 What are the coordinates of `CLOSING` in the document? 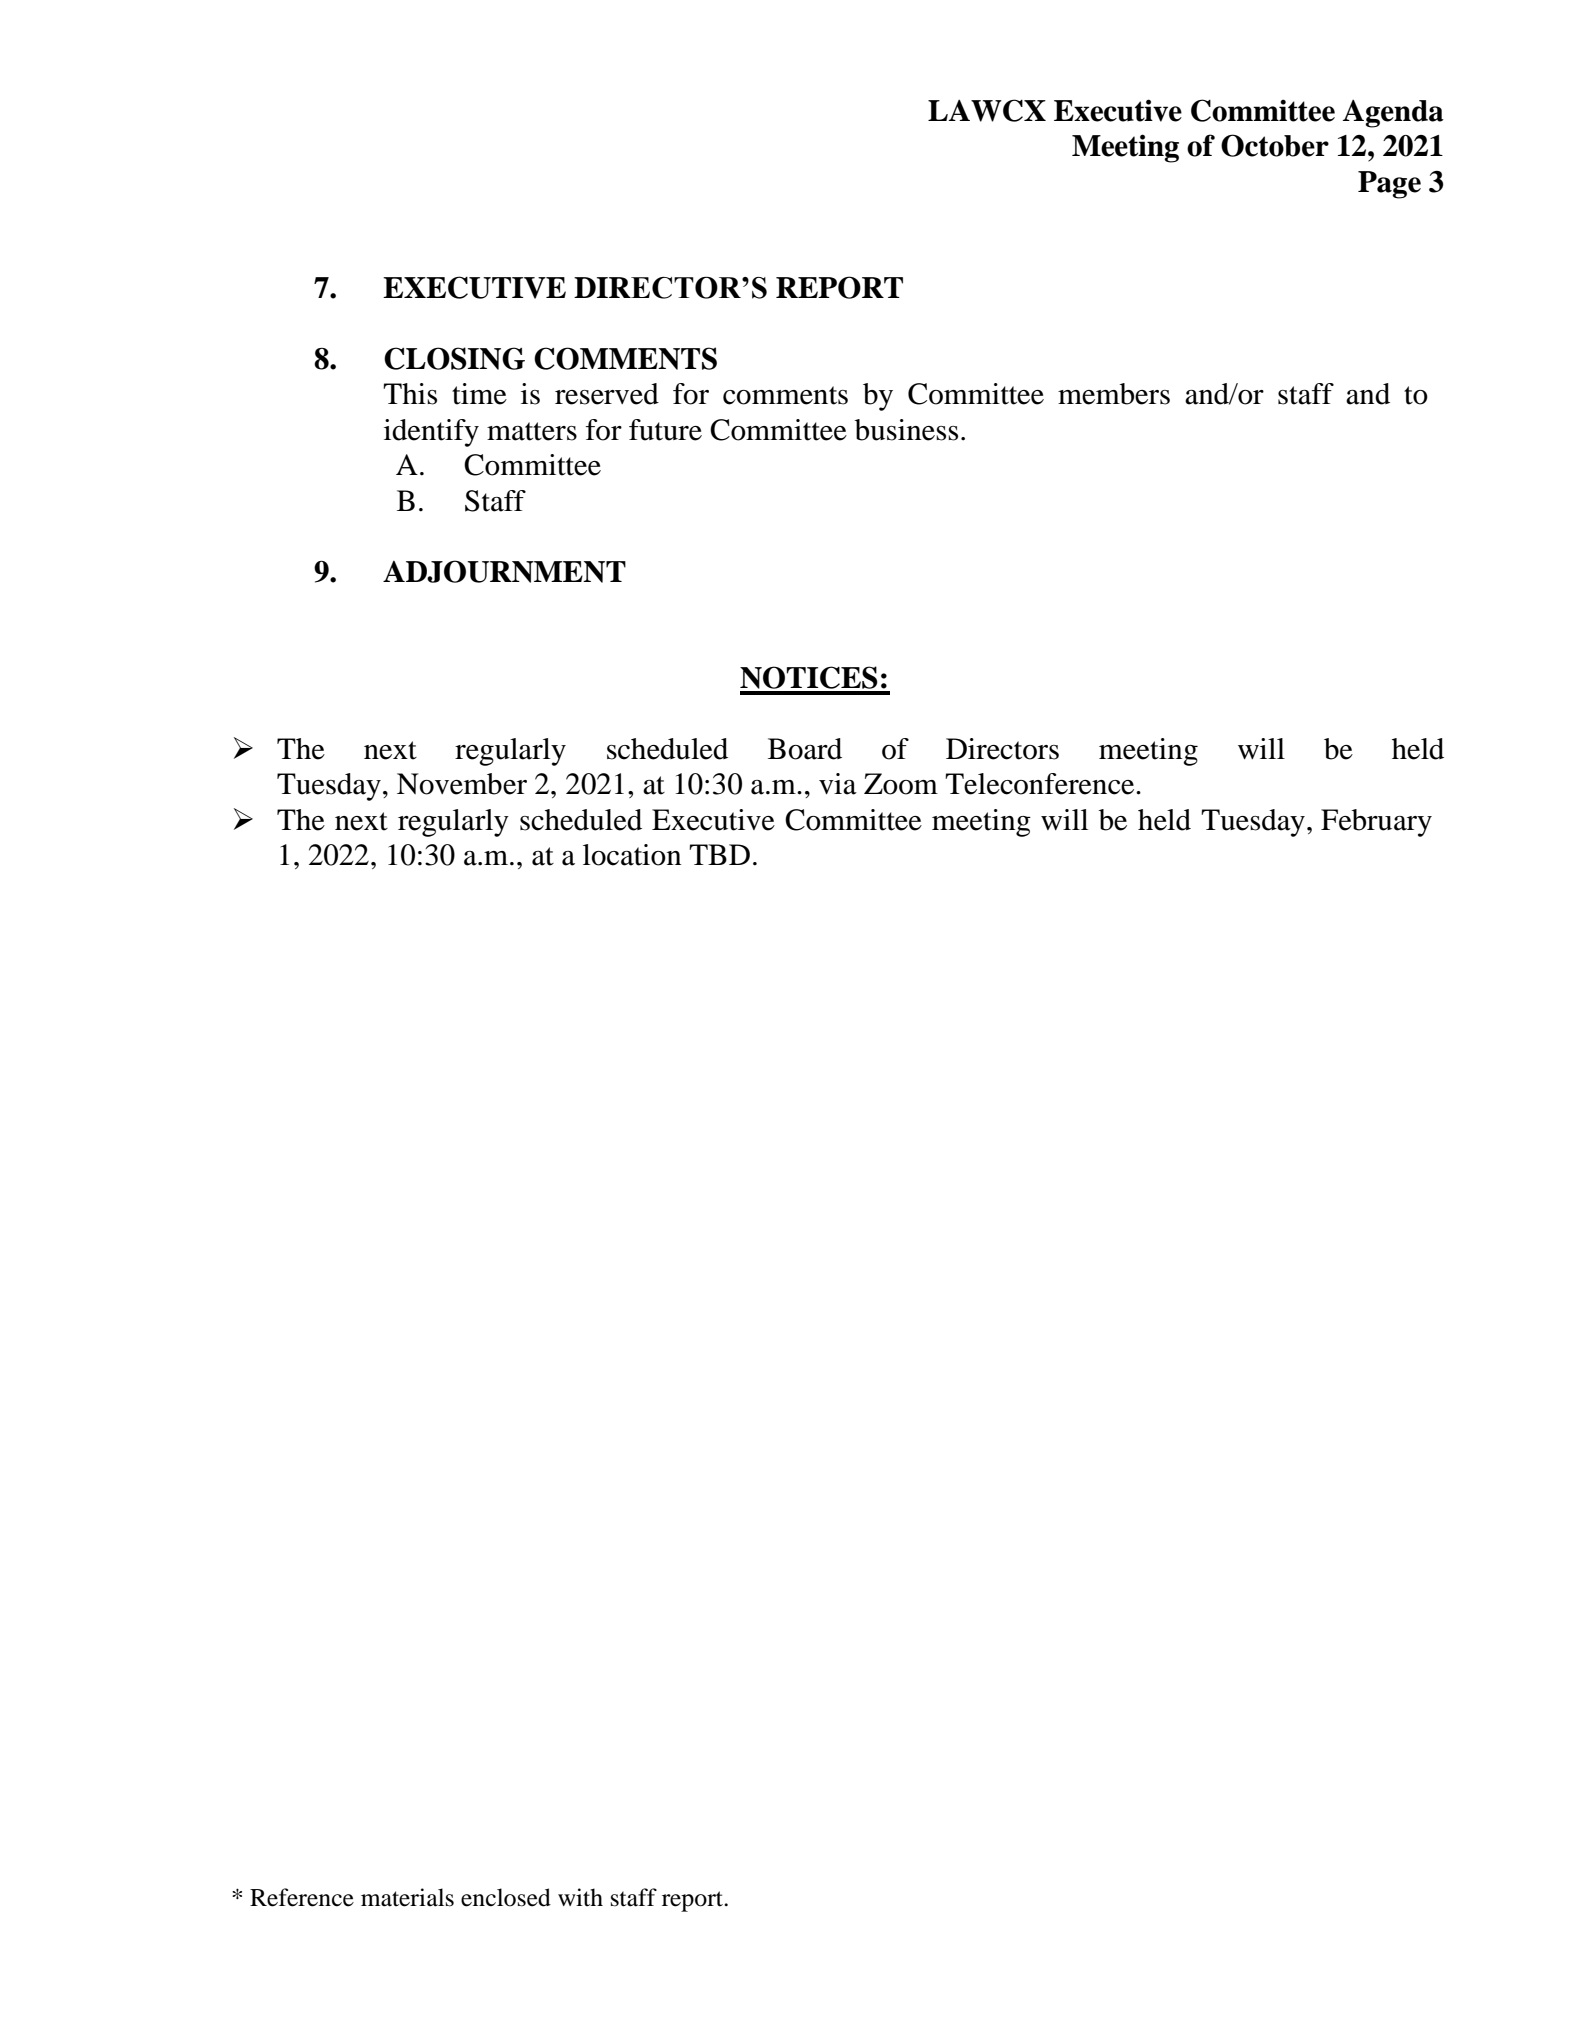 It's located at (454, 358).
